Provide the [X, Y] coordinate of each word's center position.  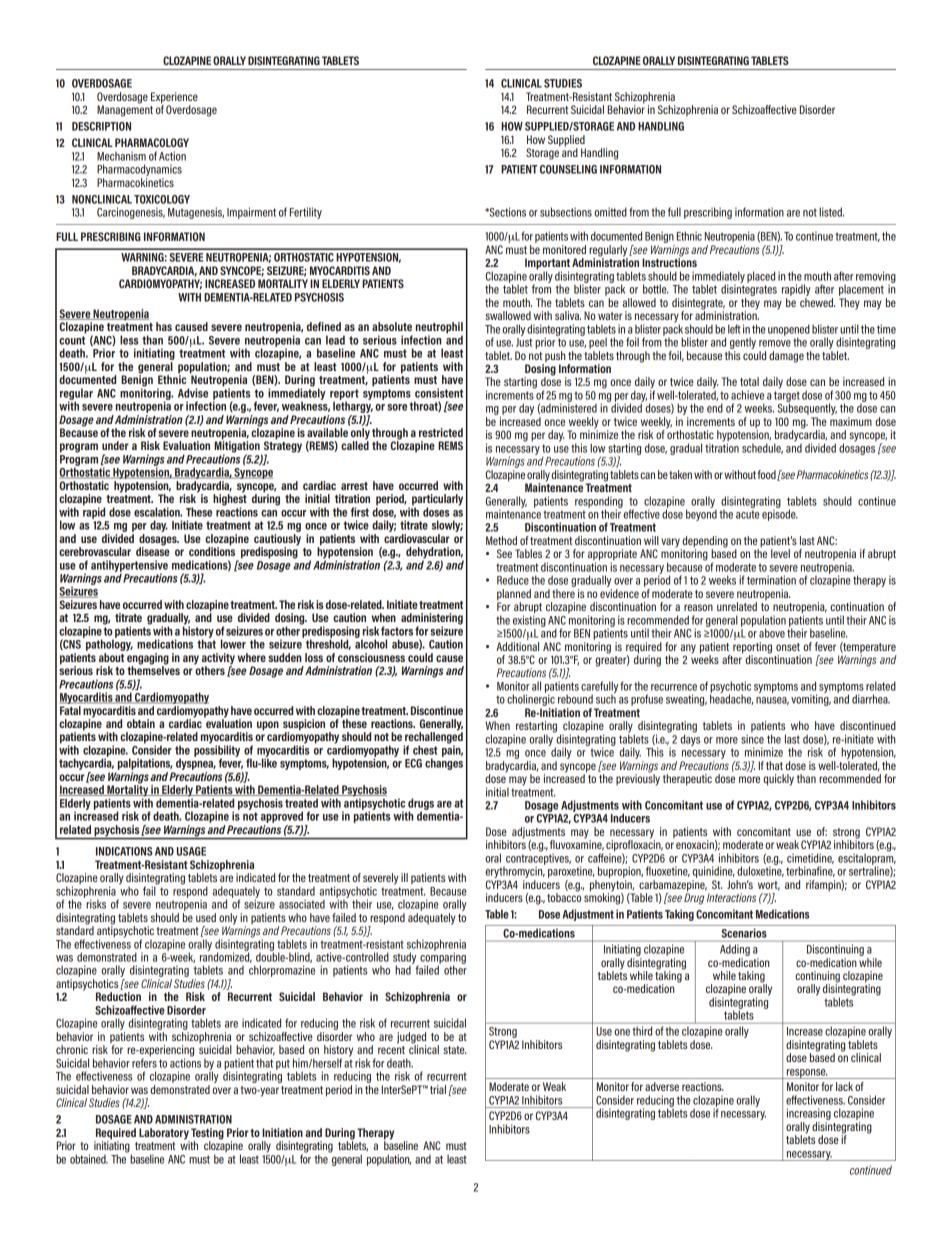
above [772, 633]
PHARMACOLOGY [152, 142]
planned [514, 596]
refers [144, 1062]
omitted [610, 212]
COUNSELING [568, 169]
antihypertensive [129, 567]
